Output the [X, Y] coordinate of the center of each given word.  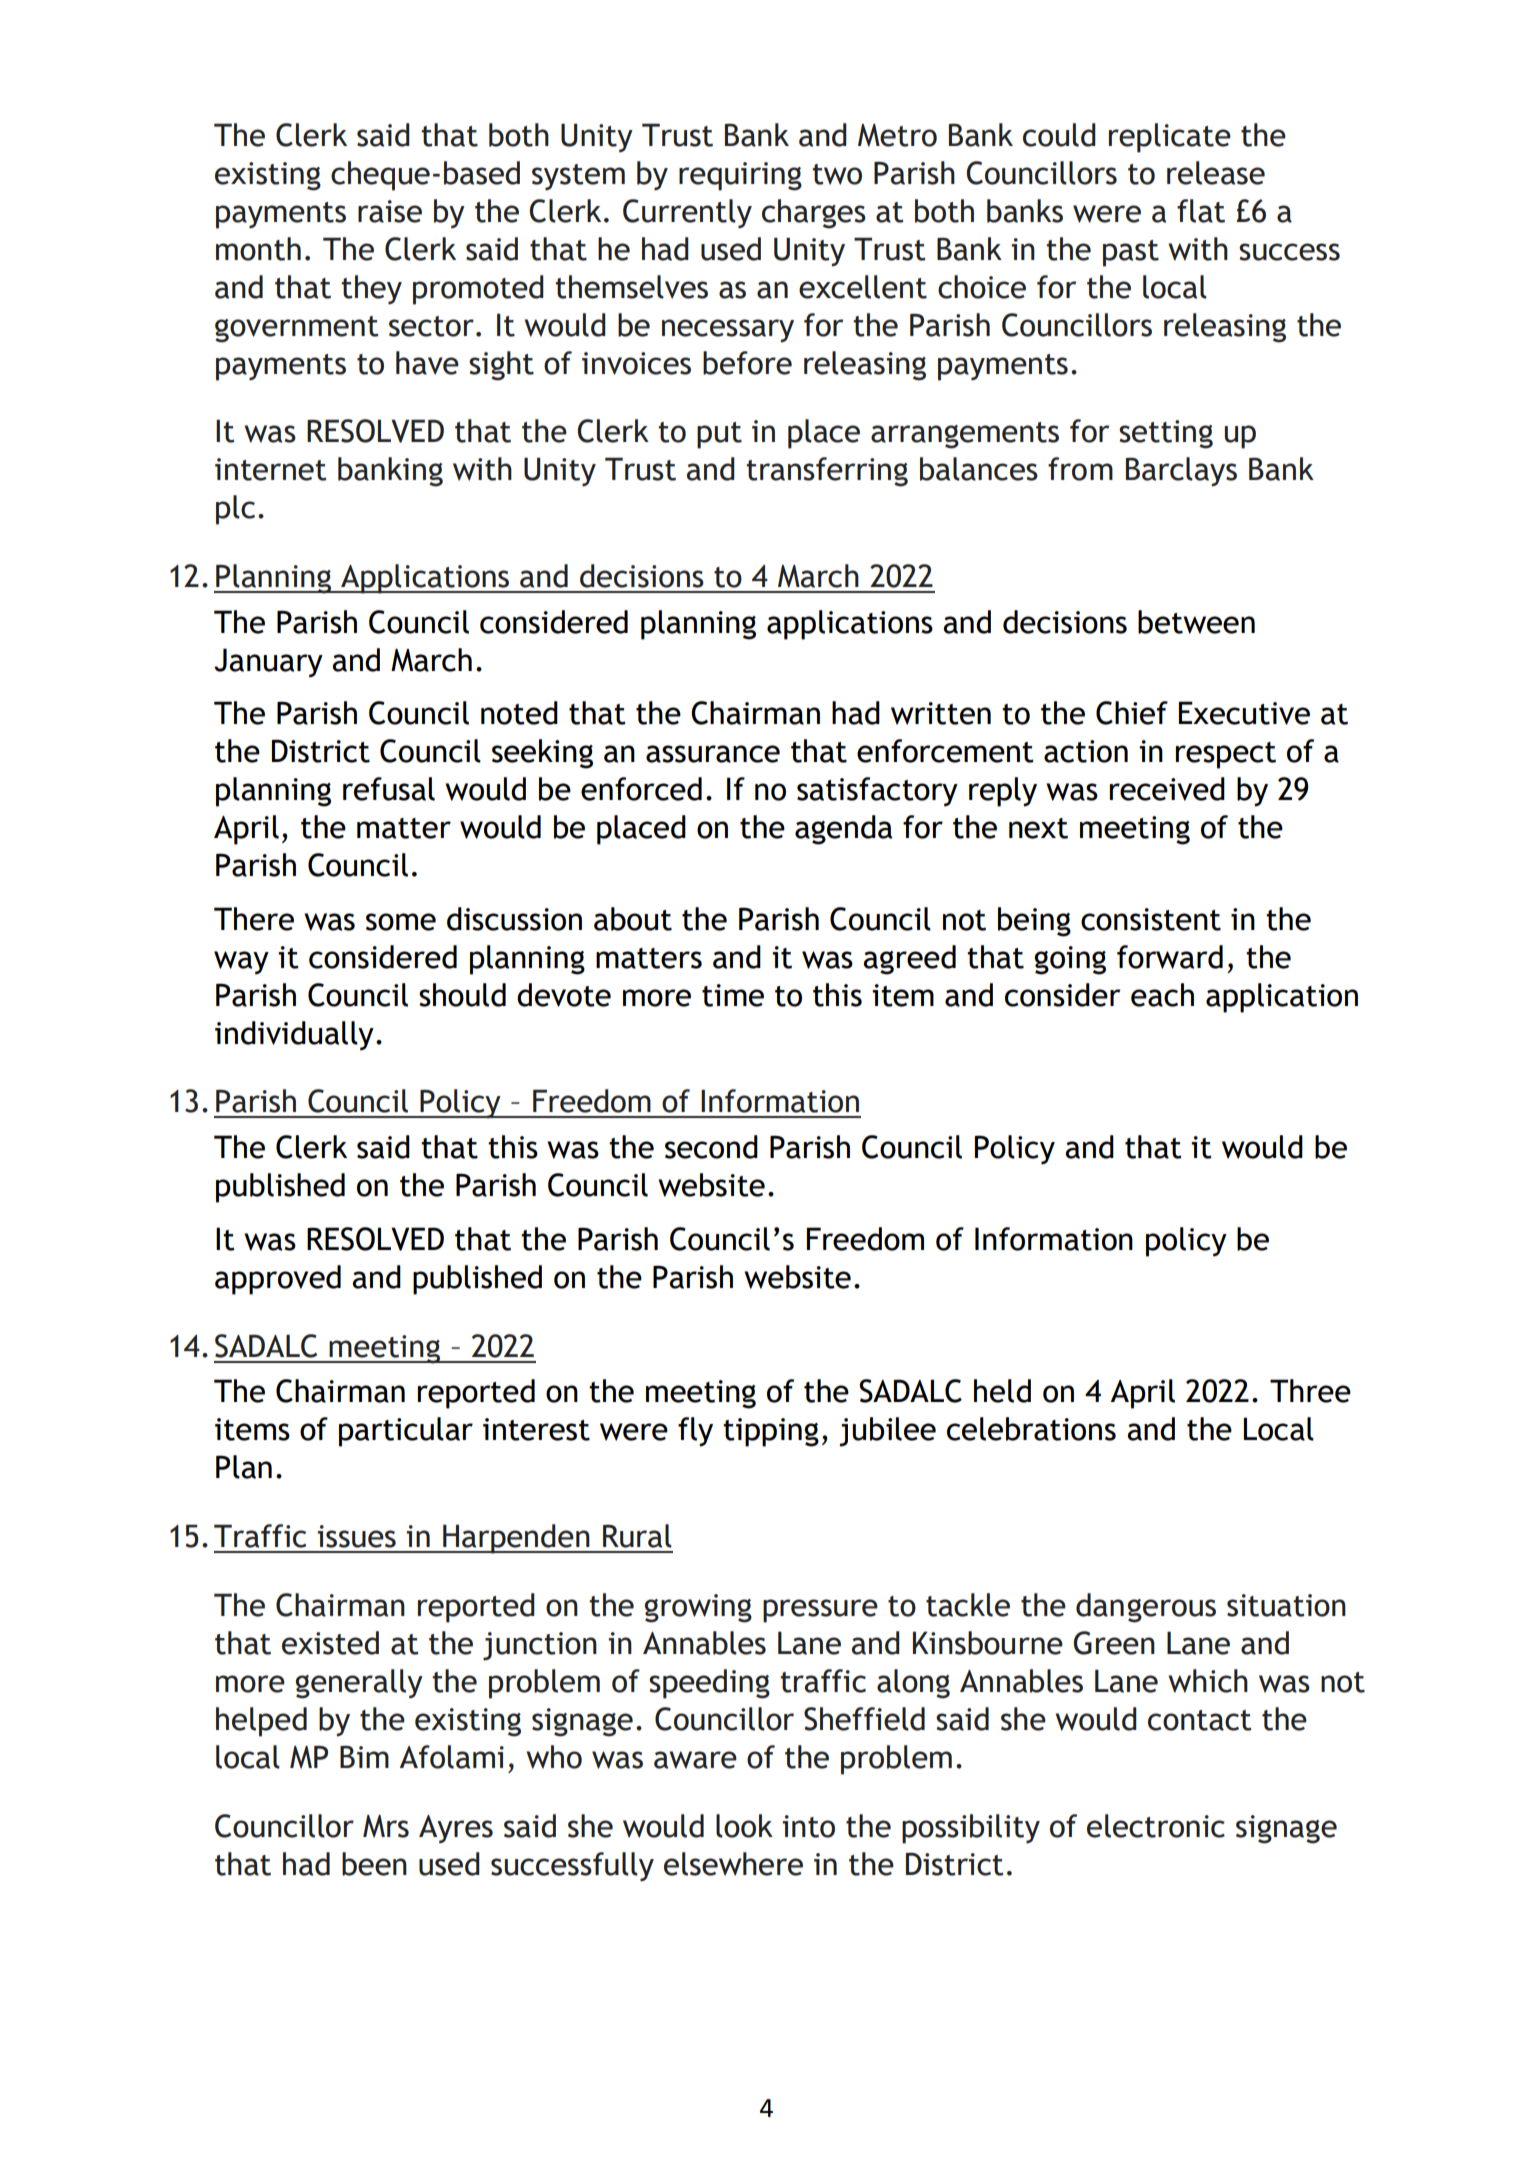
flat [1201, 211]
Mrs [386, 1826]
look [744, 1826]
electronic [1156, 1826]
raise [390, 211]
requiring [740, 176]
